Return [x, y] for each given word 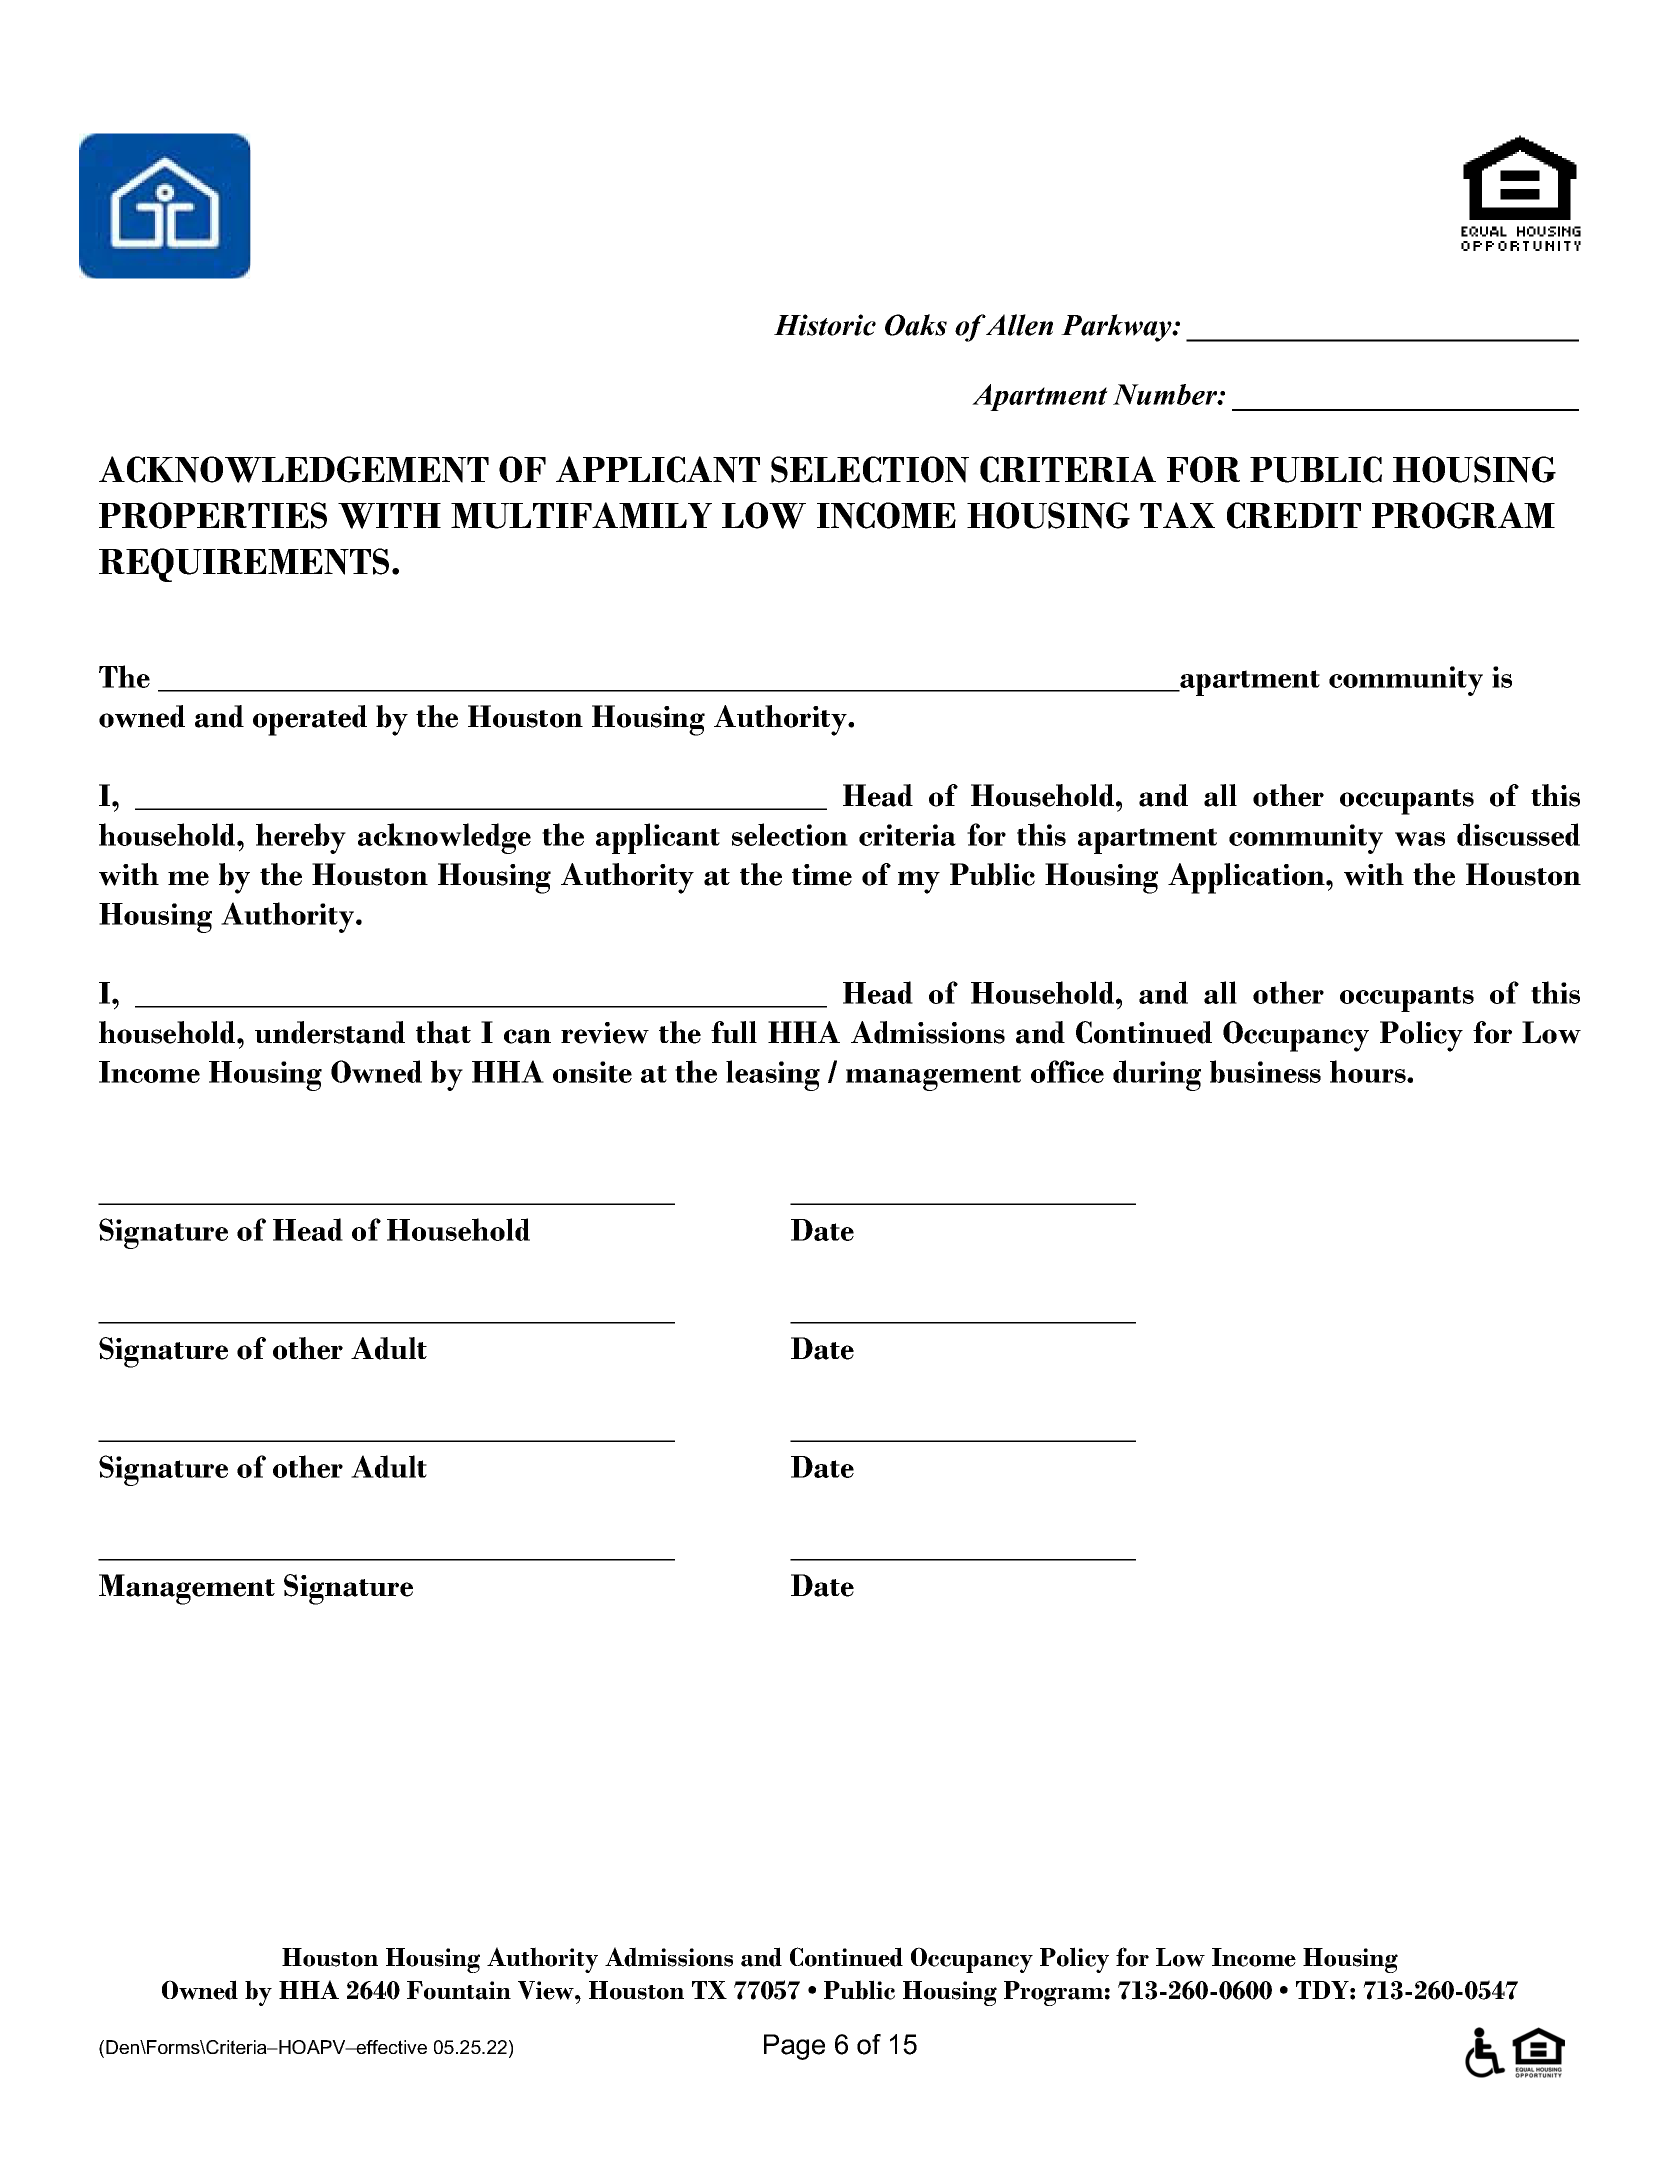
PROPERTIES [213, 515]
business [1265, 1071]
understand [330, 1032]
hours [1369, 1071]
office [1067, 1071]
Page [794, 2047]
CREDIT [1294, 515]
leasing [773, 1075]
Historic [825, 325]
